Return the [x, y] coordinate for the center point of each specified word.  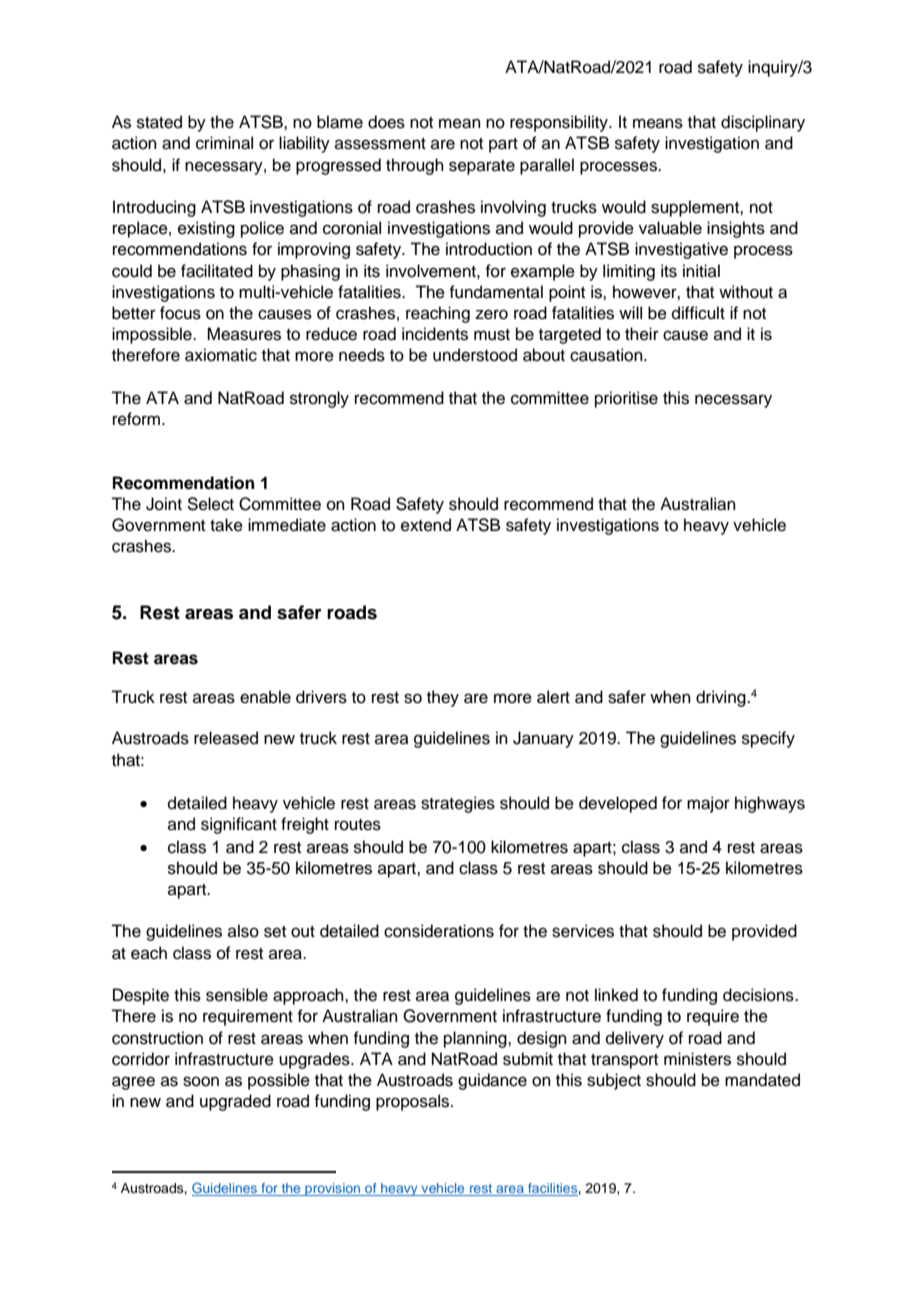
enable [265, 697]
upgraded [235, 1102]
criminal [224, 143]
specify [768, 739]
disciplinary [763, 123]
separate [482, 167]
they [443, 698]
